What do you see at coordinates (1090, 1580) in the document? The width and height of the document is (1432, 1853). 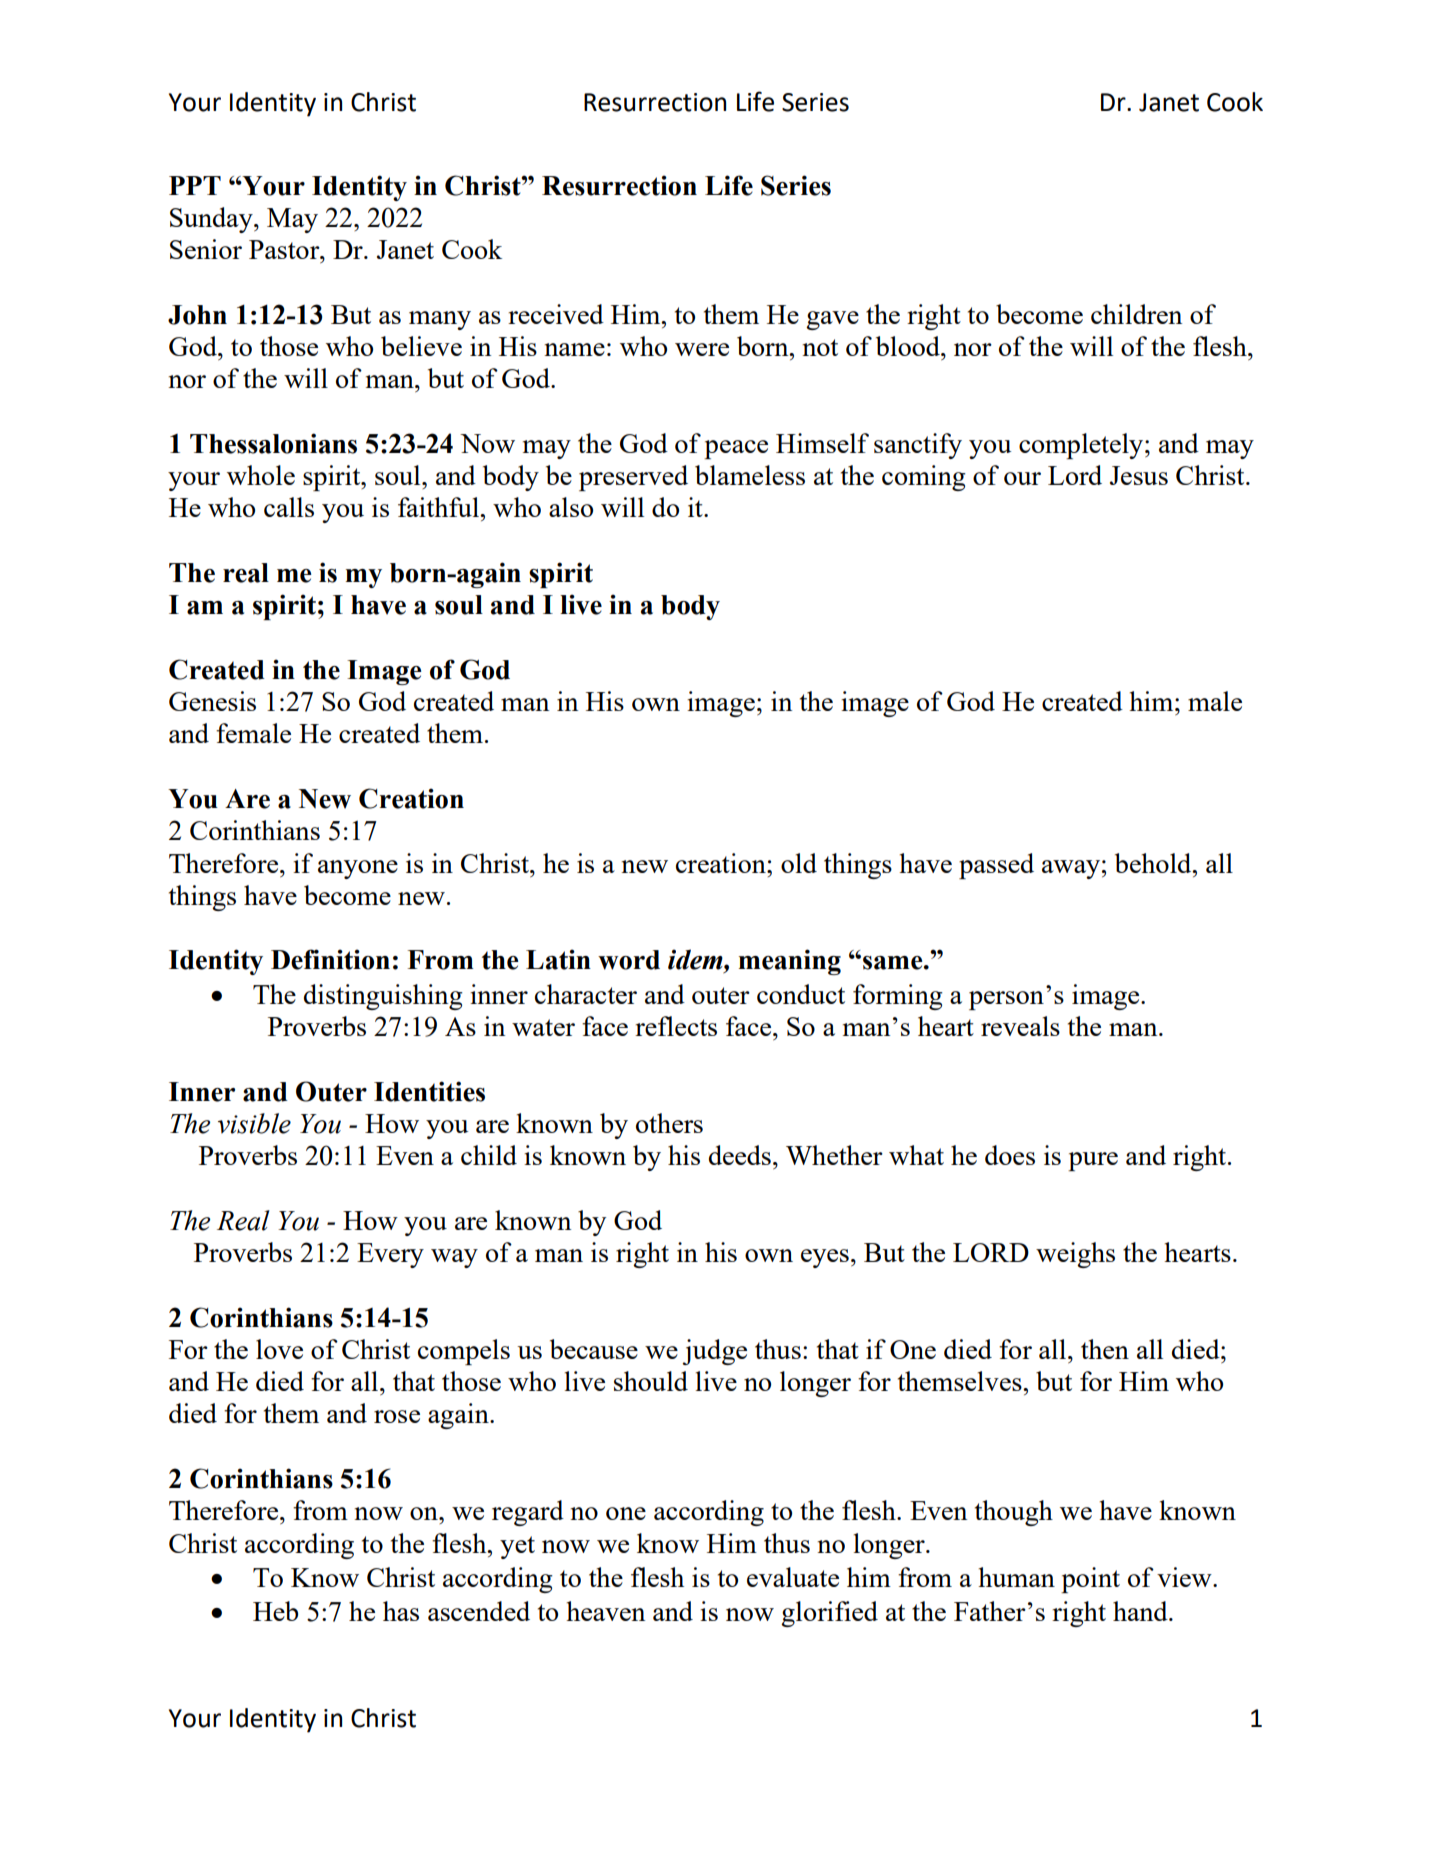 I see `point` at bounding box center [1090, 1580].
